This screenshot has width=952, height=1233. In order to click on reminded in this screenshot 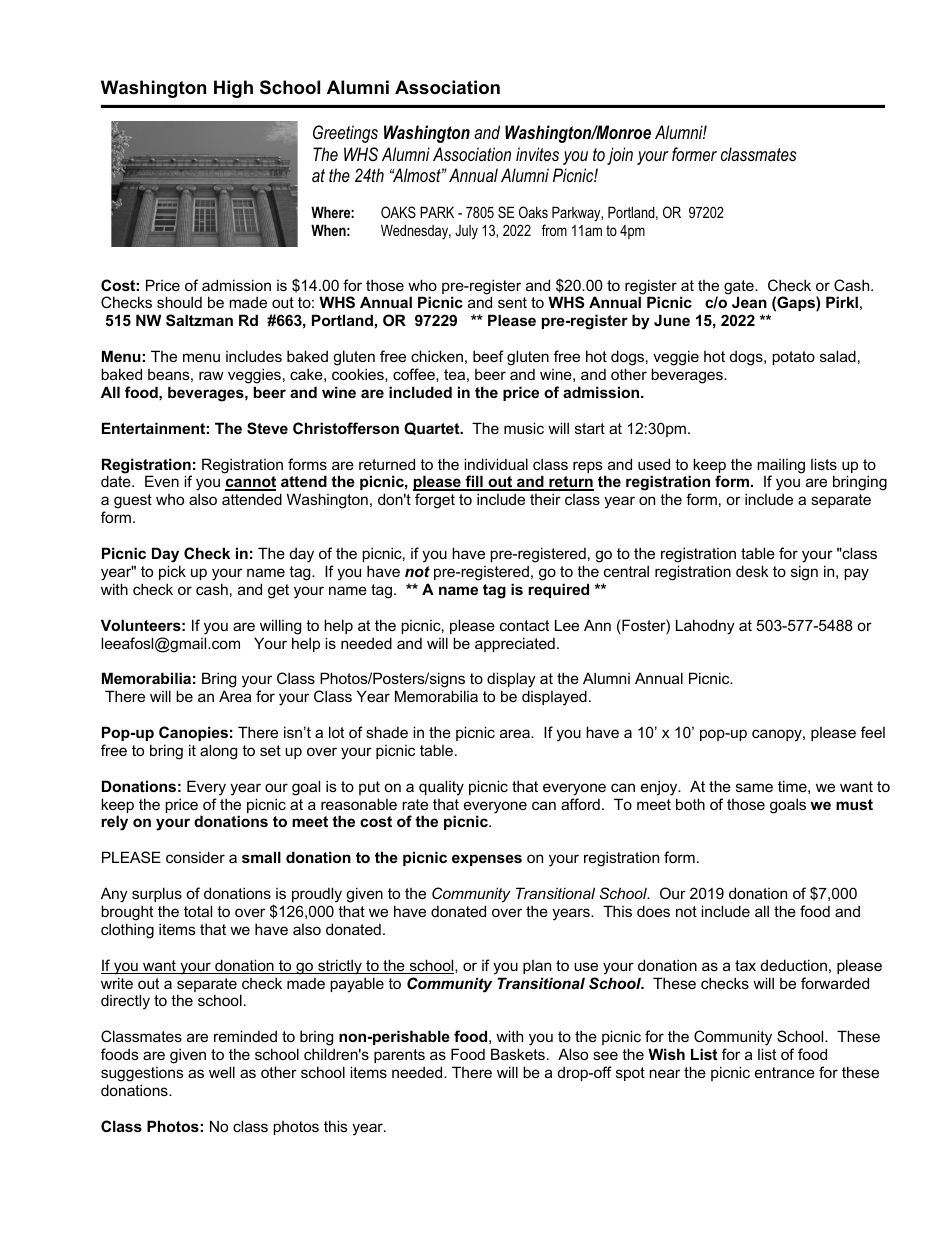, I will do `click(245, 1036)`.
